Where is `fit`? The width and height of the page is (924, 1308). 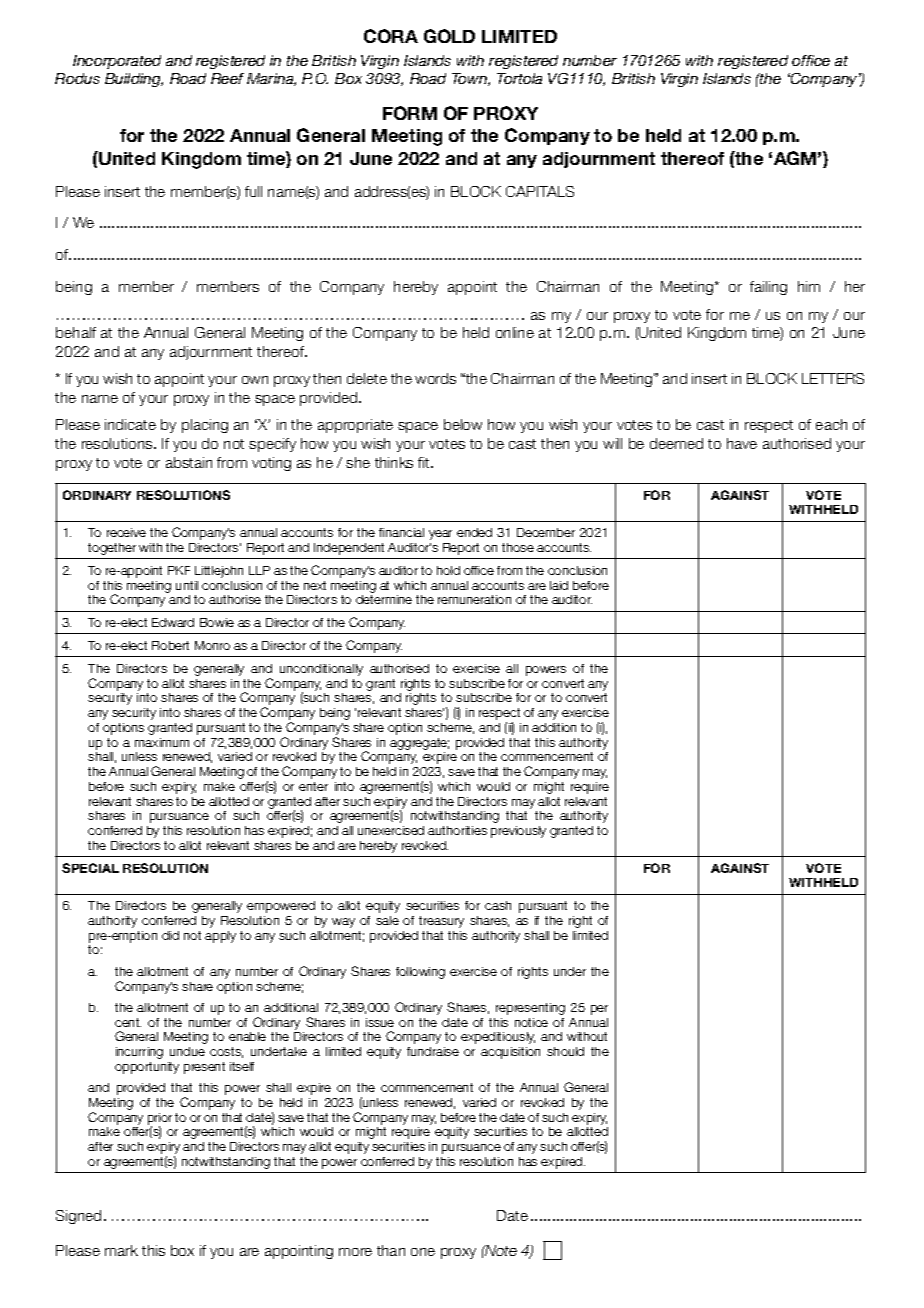 fit is located at coordinates (425, 462).
